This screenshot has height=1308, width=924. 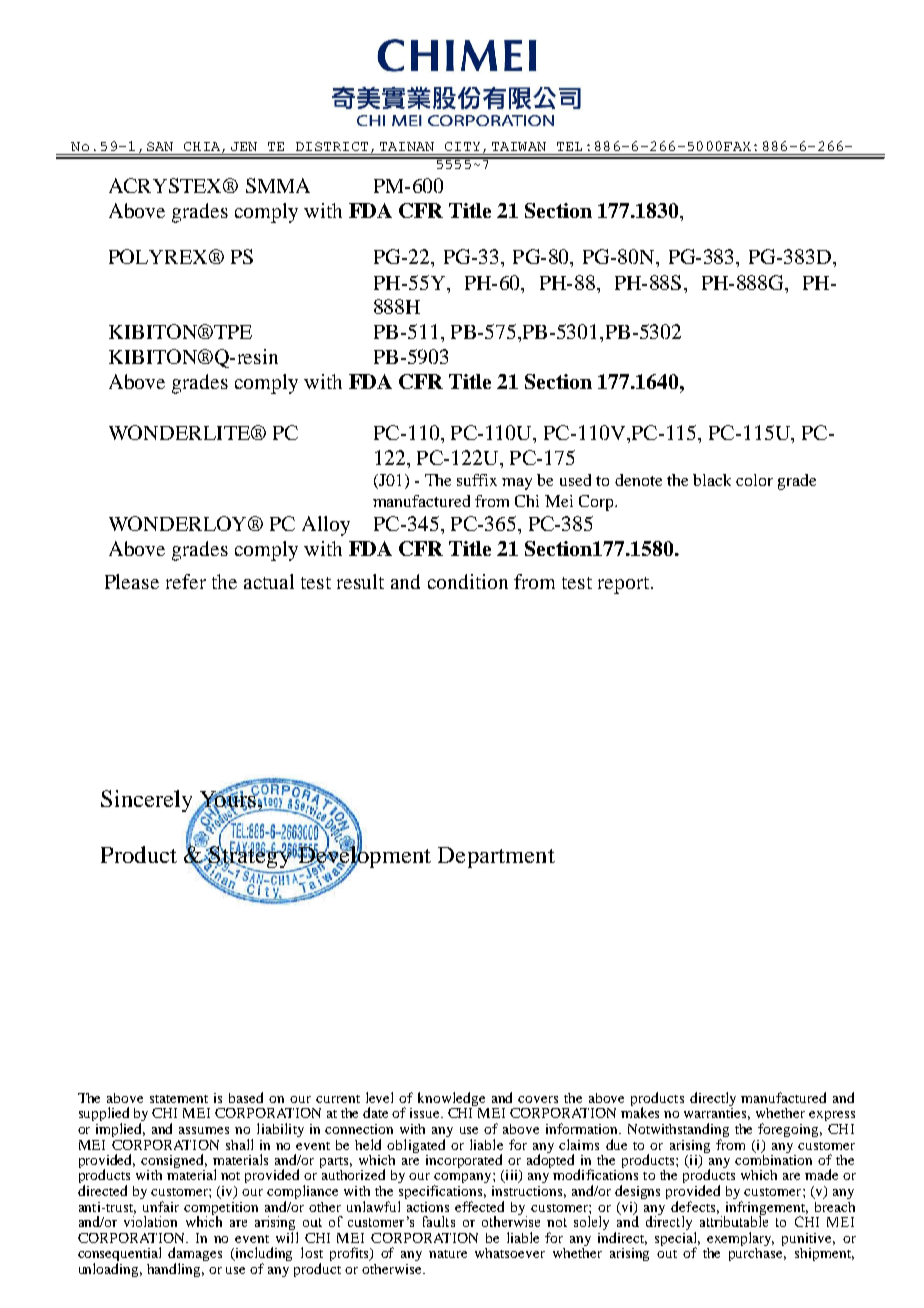 What do you see at coordinates (326, 526) in the screenshot?
I see `Alloy` at bounding box center [326, 526].
